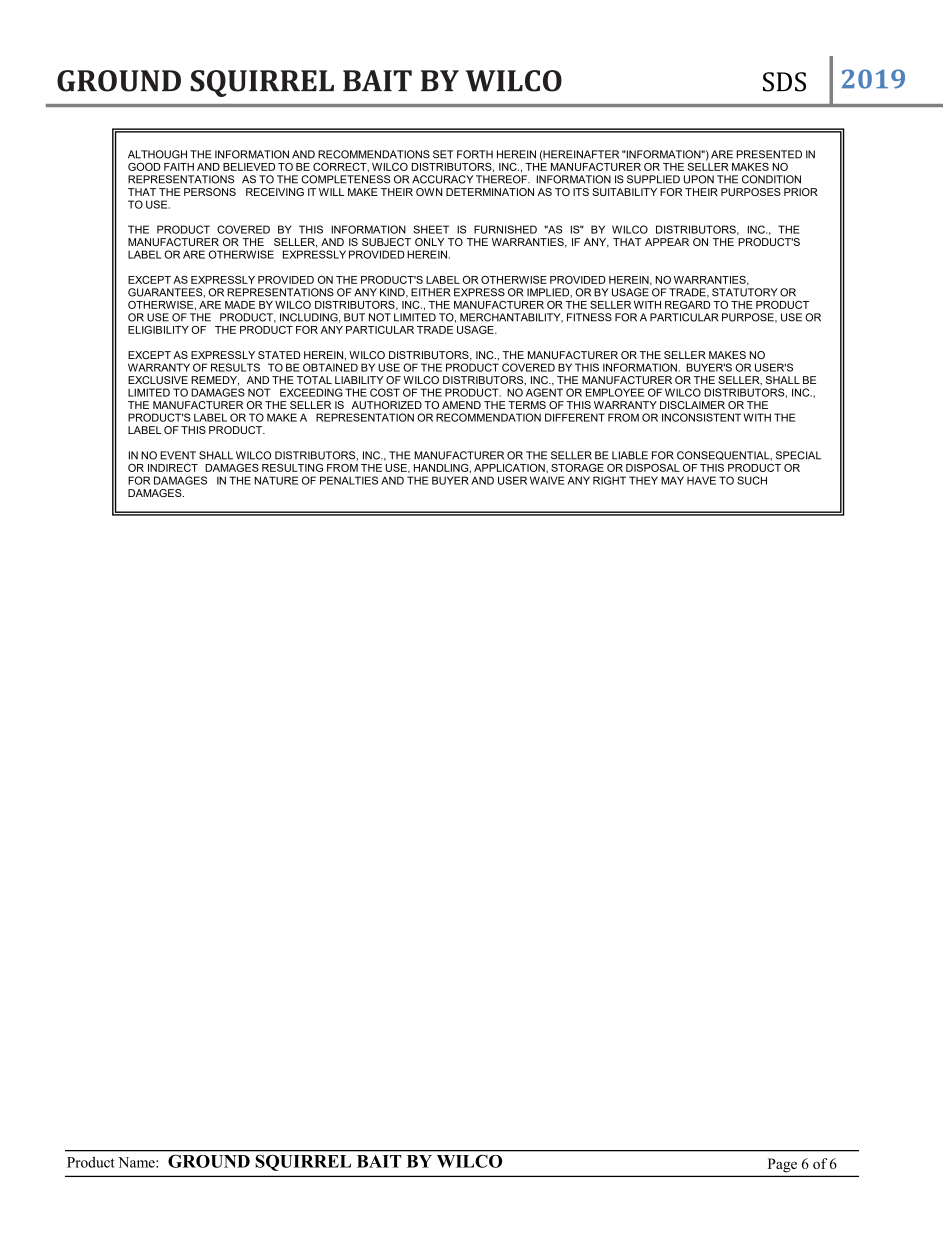 The image size is (952, 1233). I want to click on DISCLAIMER, so click(692, 405).
